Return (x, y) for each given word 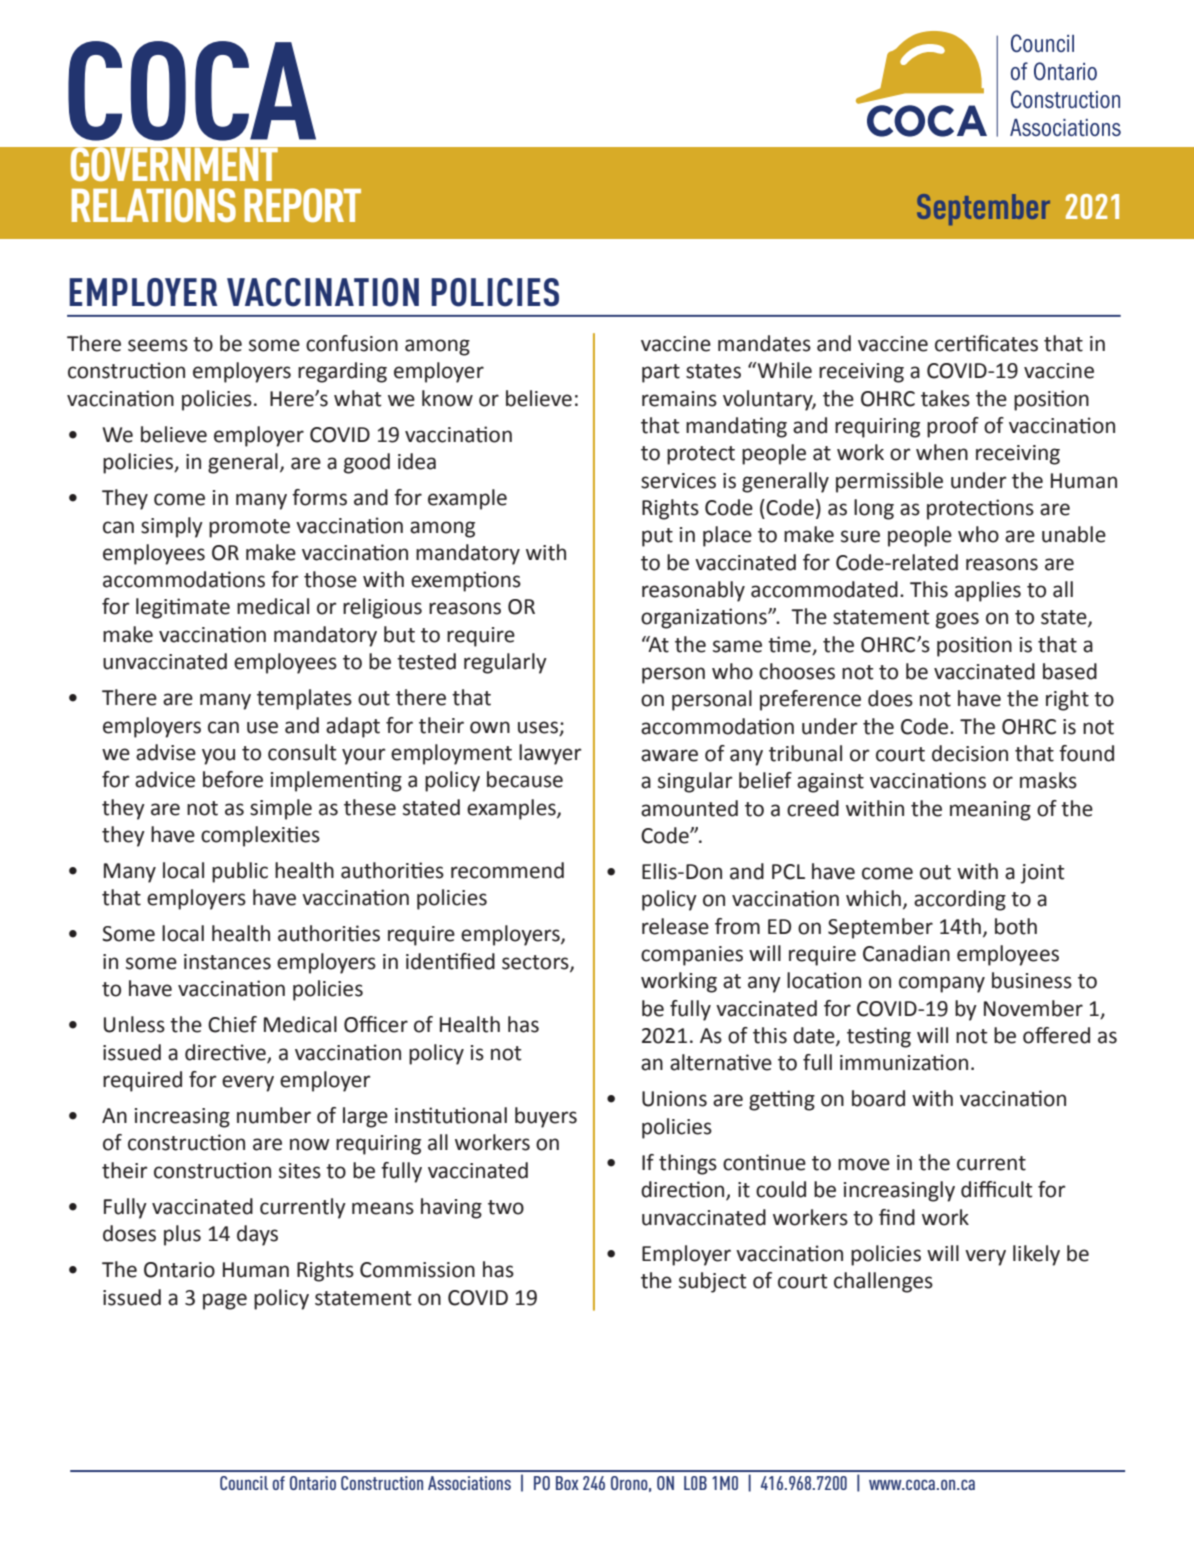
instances (227, 962)
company (942, 984)
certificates (986, 343)
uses (538, 727)
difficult (996, 1189)
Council (244, 1483)
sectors (536, 963)
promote (249, 528)
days (257, 1235)
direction (684, 1190)
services (678, 481)
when (942, 452)
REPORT (303, 205)
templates (304, 699)
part (661, 373)
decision (970, 753)
